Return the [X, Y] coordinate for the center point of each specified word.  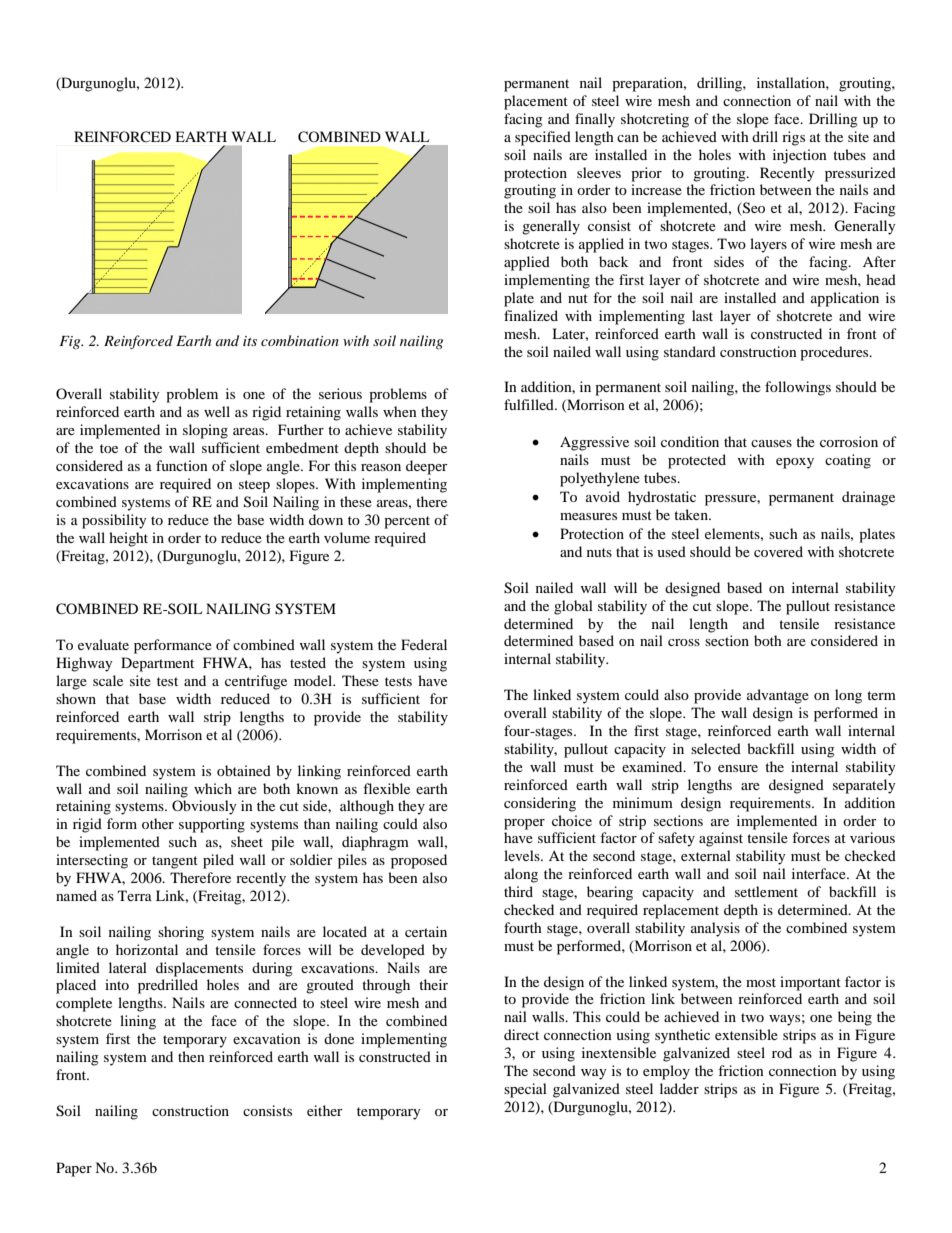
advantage [778, 696]
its [250, 341]
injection [800, 156]
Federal [424, 644]
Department [157, 664]
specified [543, 138]
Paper [74, 1169]
